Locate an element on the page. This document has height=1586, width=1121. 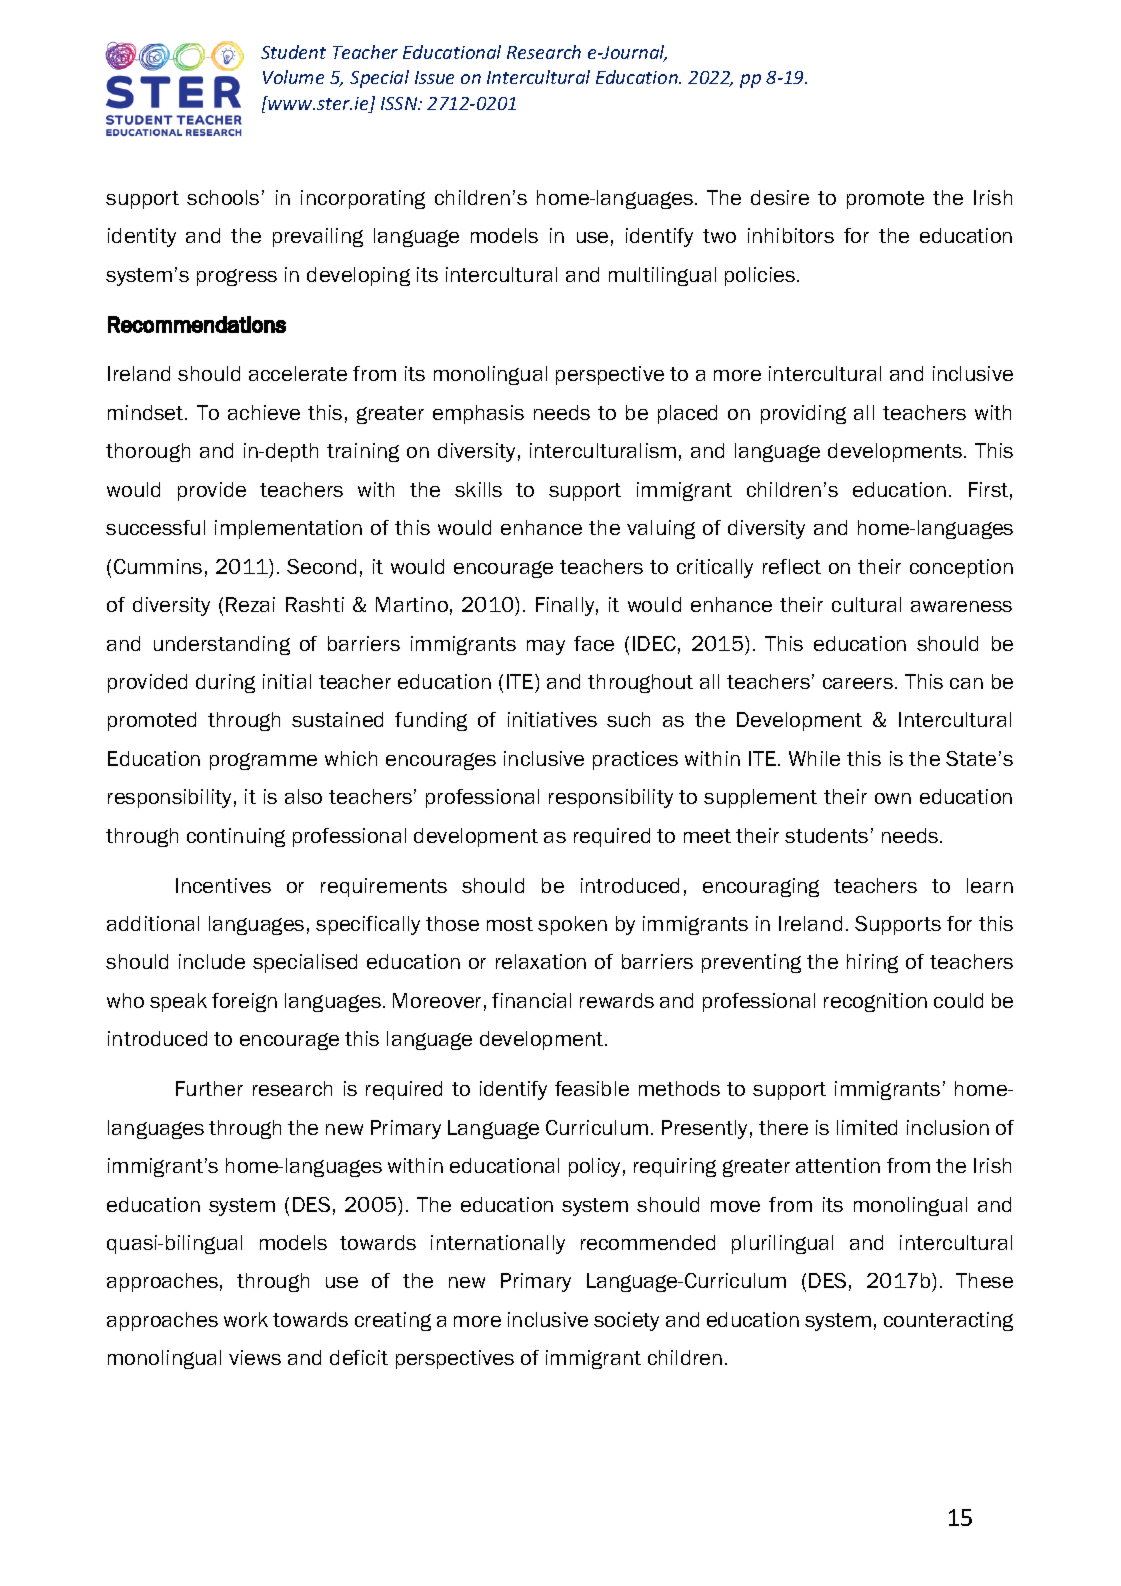
desire is located at coordinates (780, 197).
